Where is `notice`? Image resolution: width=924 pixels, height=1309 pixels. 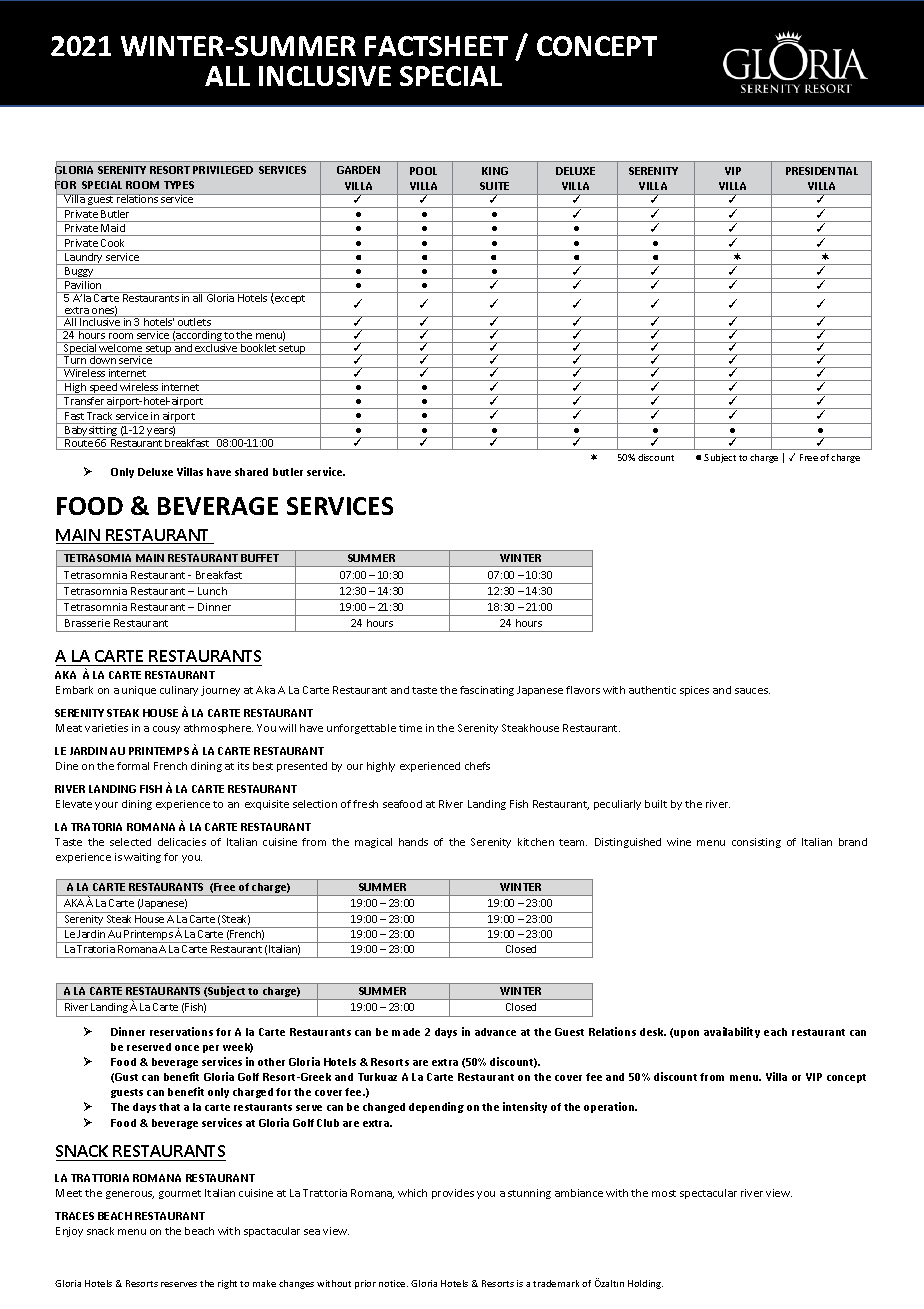
notice is located at coordinates (393, 1283).
